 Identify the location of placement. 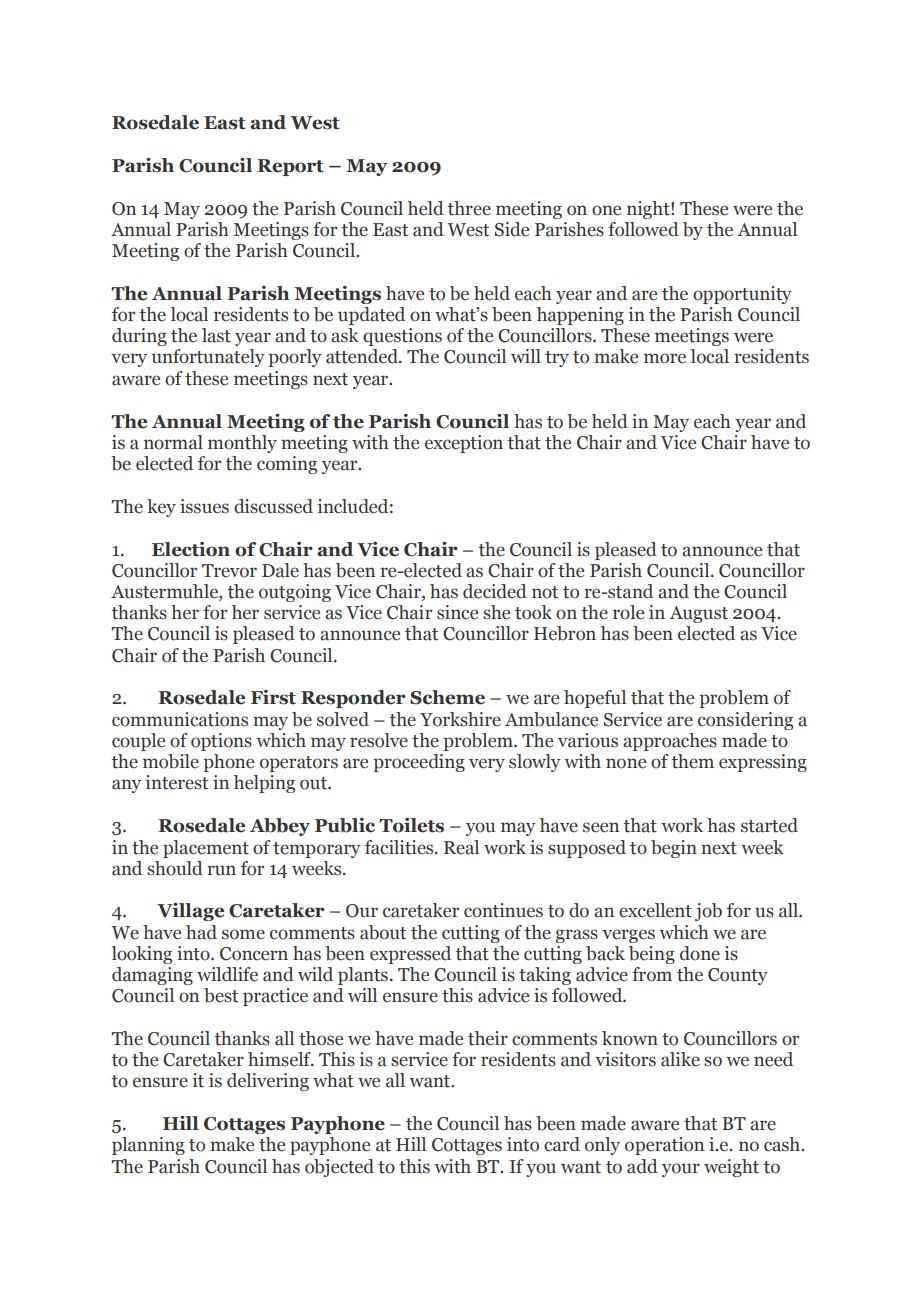
(206, 849).
